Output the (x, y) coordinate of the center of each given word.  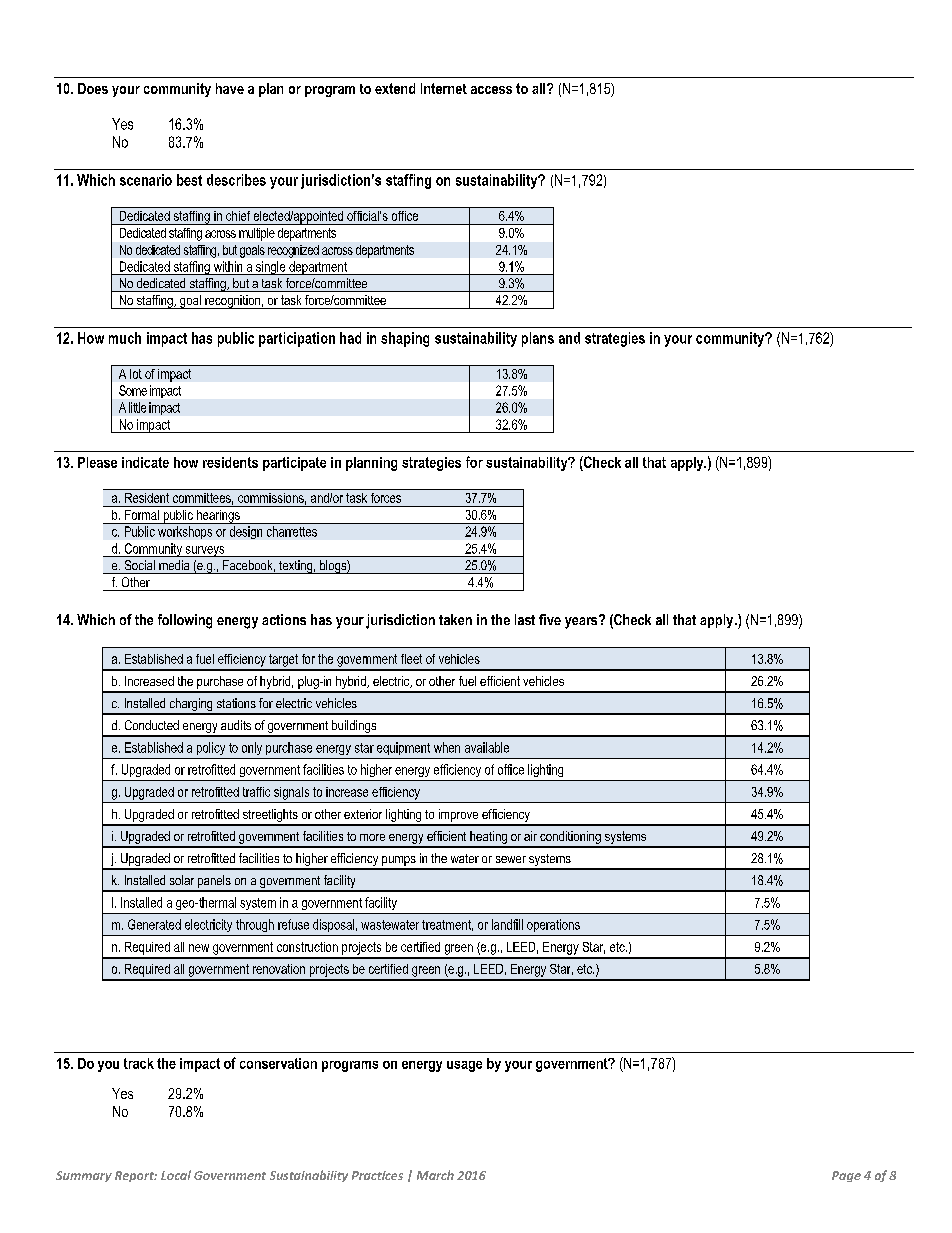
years (582, 622)
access (491, 90)
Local (176, 1175)
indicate (145, 462)
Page (846, 1176)
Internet (444, 88)
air (530, 836)
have (230, 88)
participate (294, 464)
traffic (256, 792)
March (435, 1175)
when (447, 747)
